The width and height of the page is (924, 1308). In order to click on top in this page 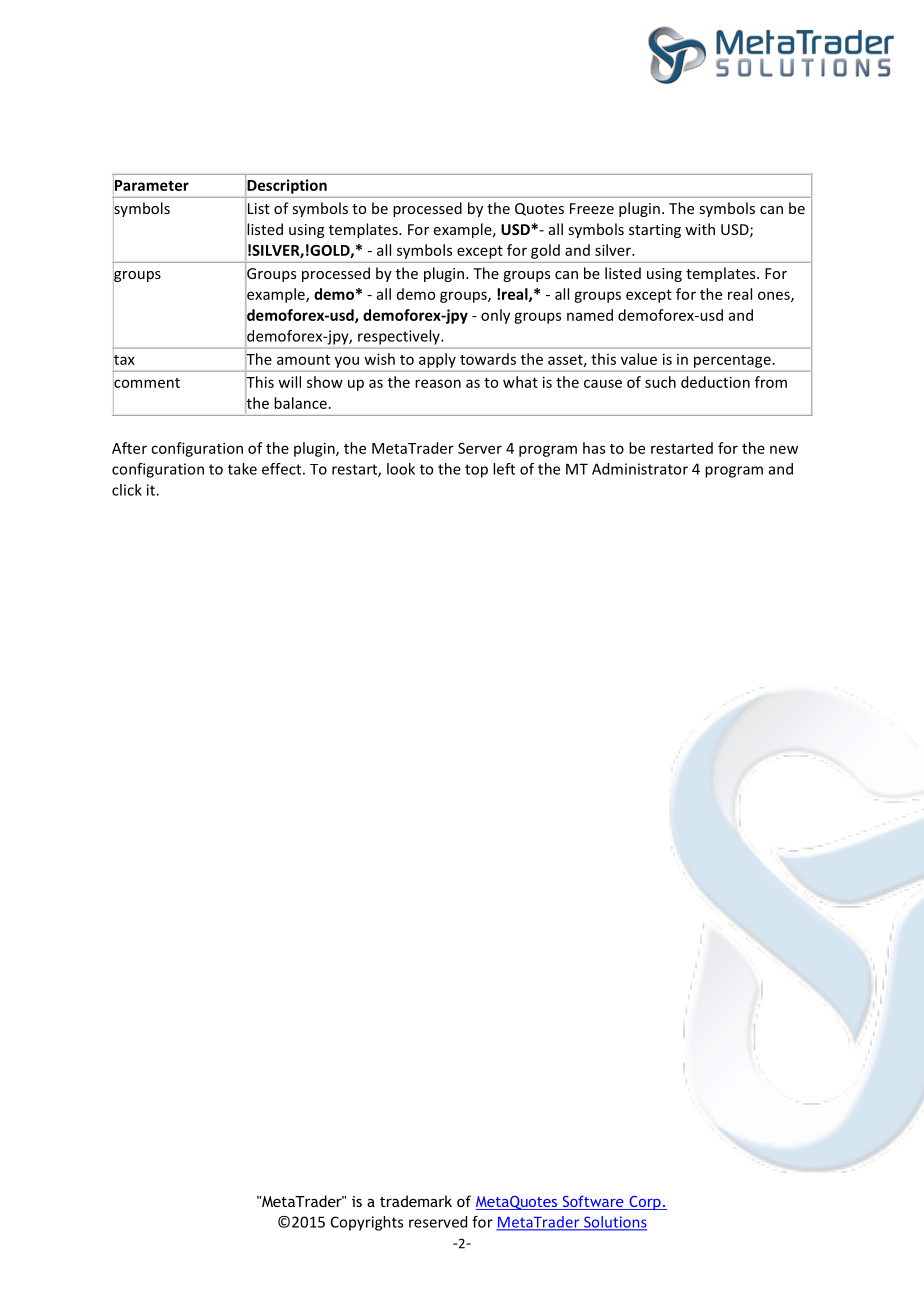, I will do `click(476, 471)`.
